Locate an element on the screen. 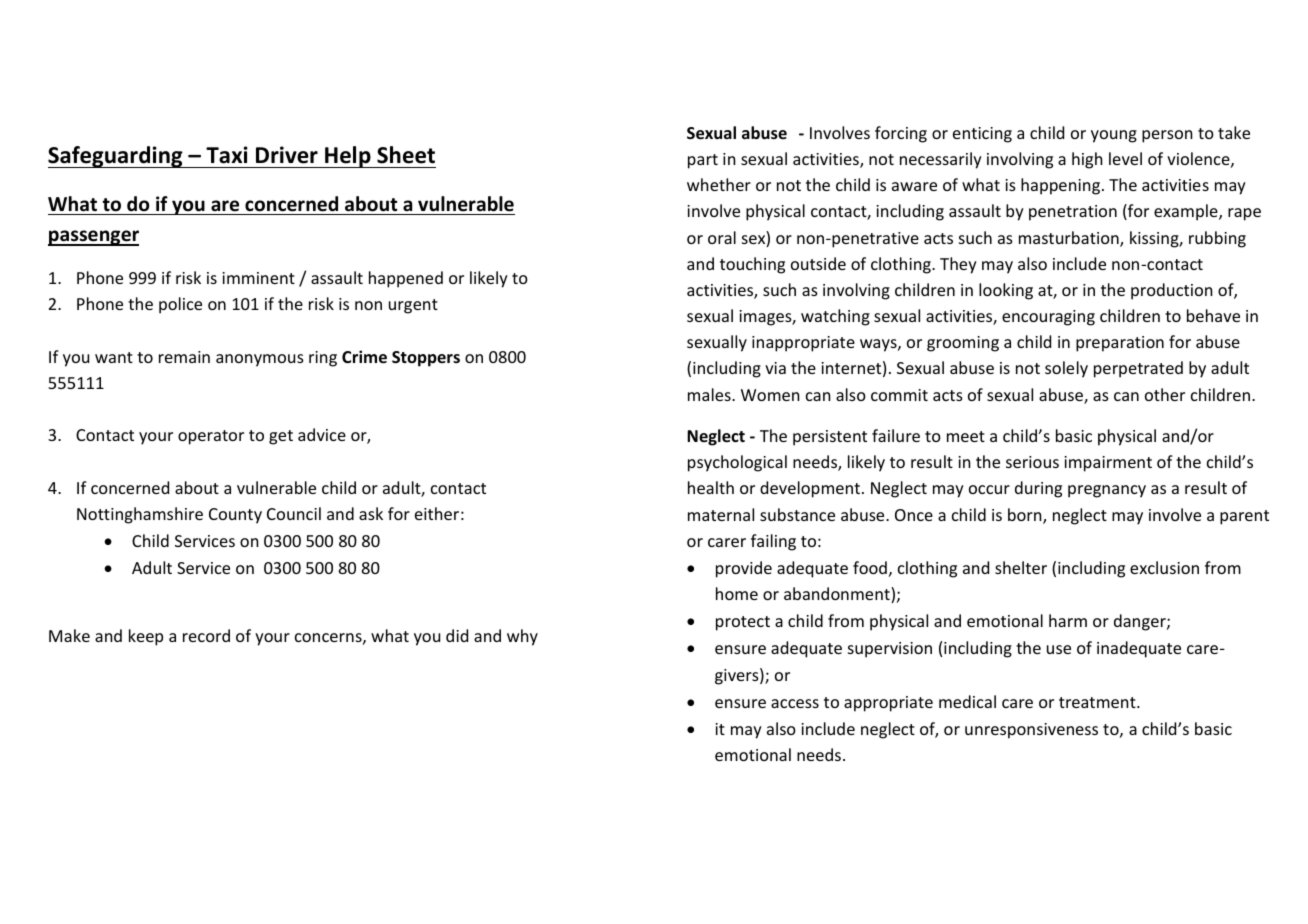 The height and width of the screenshot is (924, 1308). operator is located at coordinates (211, 437).
